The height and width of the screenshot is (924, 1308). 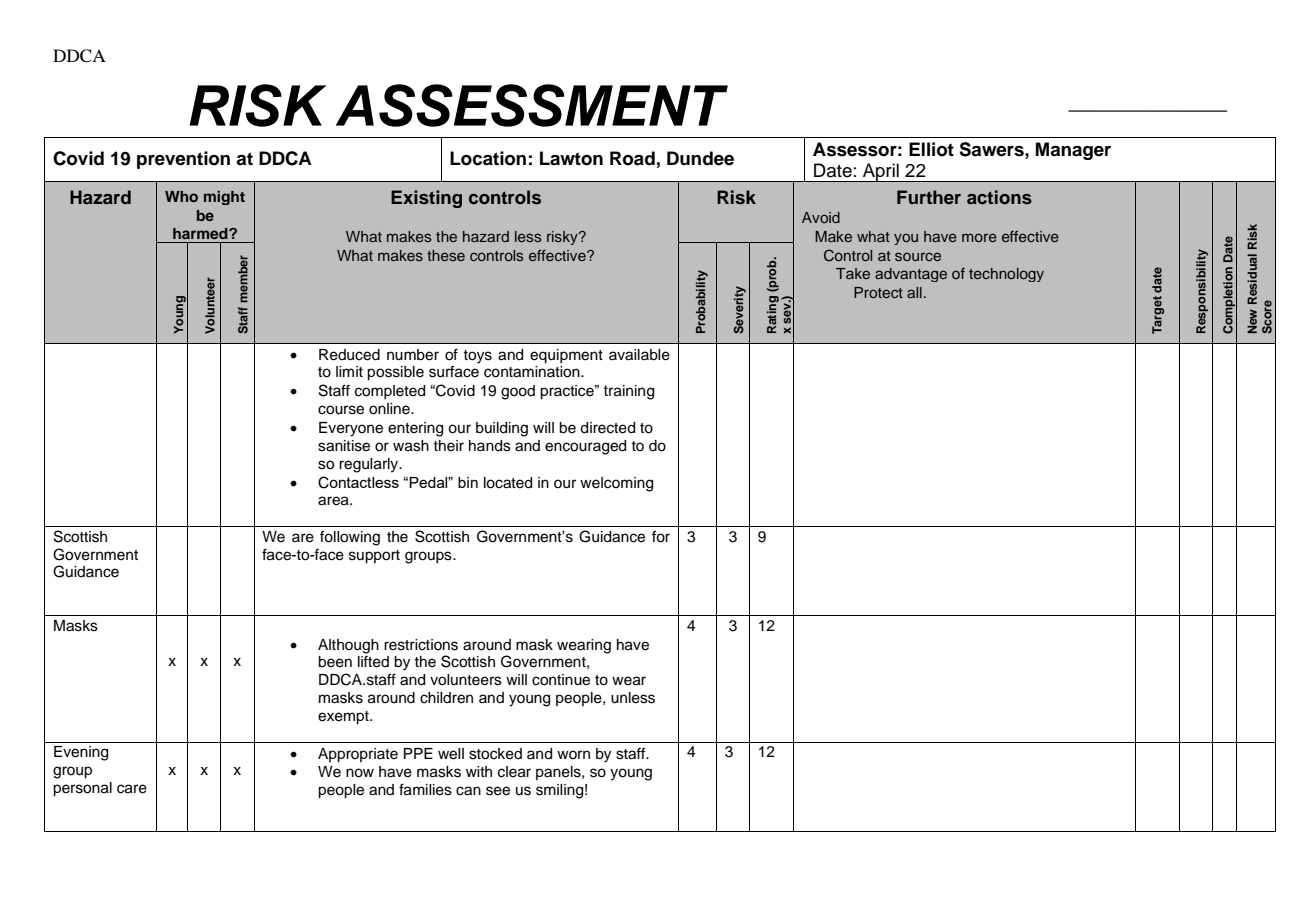 I want to click on worn, so click(x=573, y=754).
